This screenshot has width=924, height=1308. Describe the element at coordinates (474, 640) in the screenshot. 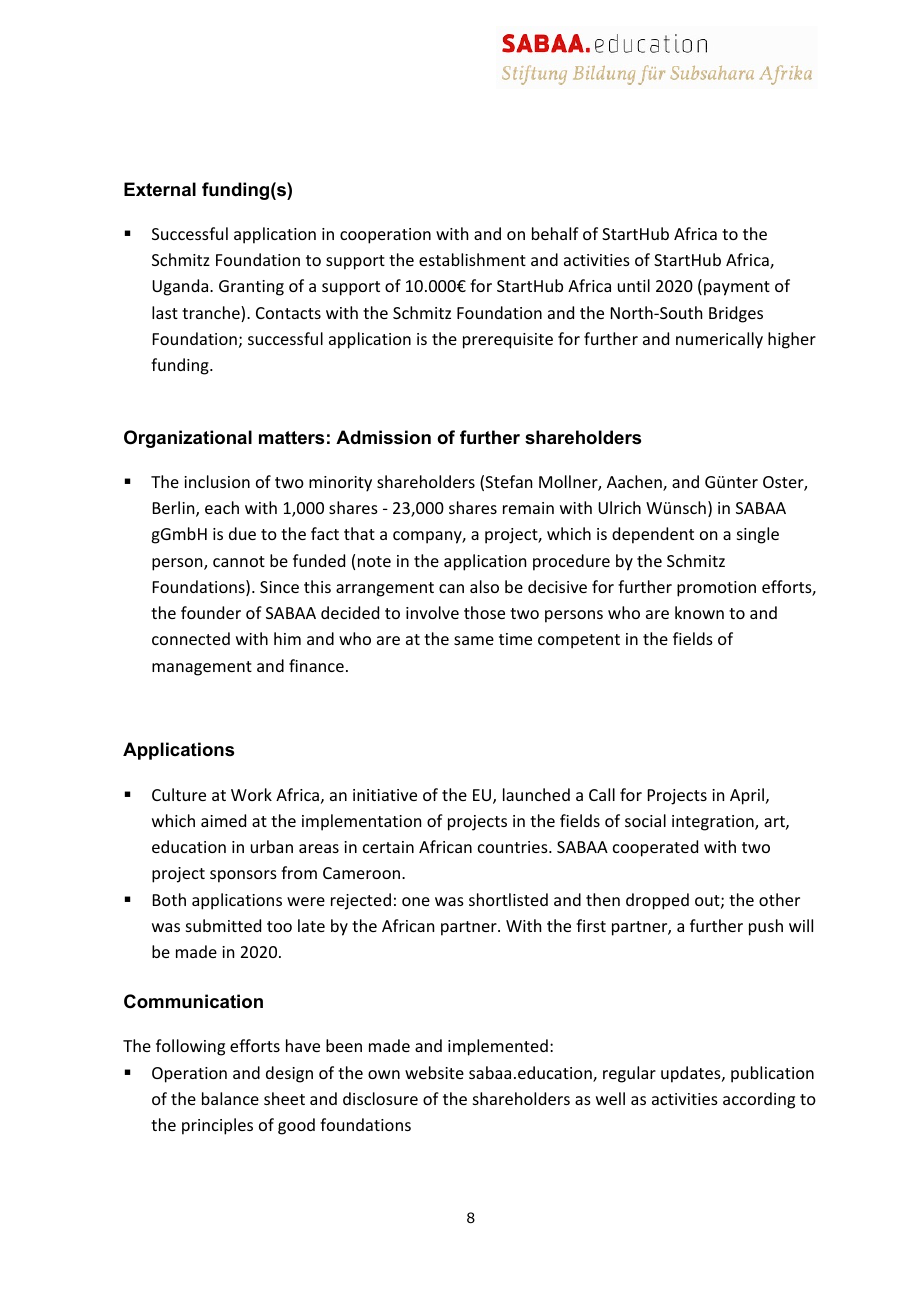

I see `same` at that location.
